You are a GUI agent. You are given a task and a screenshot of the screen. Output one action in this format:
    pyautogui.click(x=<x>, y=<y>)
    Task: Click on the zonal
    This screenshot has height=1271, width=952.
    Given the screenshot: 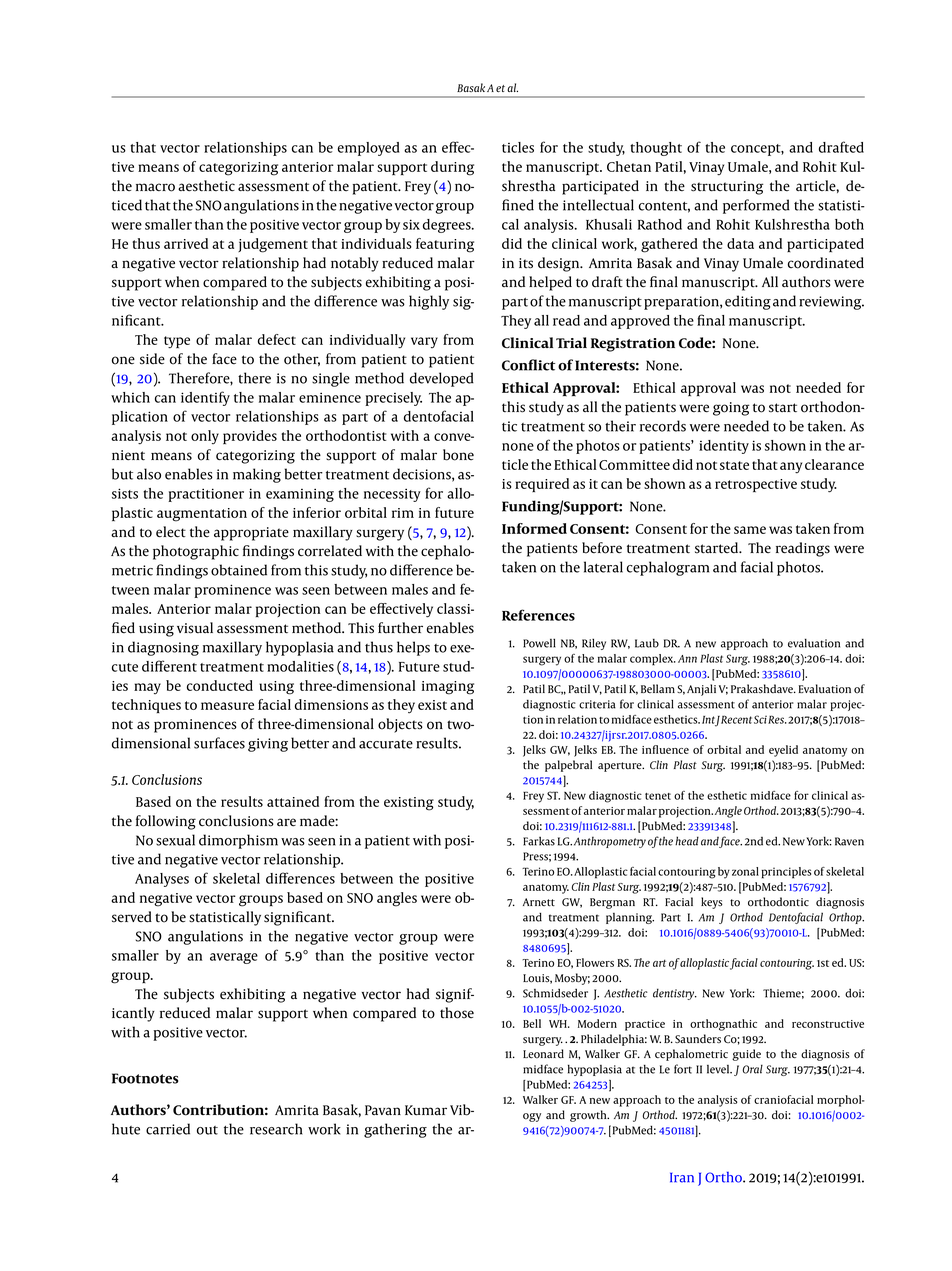 What is the action you would take?
    pyautogui.click(x=745, y=871)
